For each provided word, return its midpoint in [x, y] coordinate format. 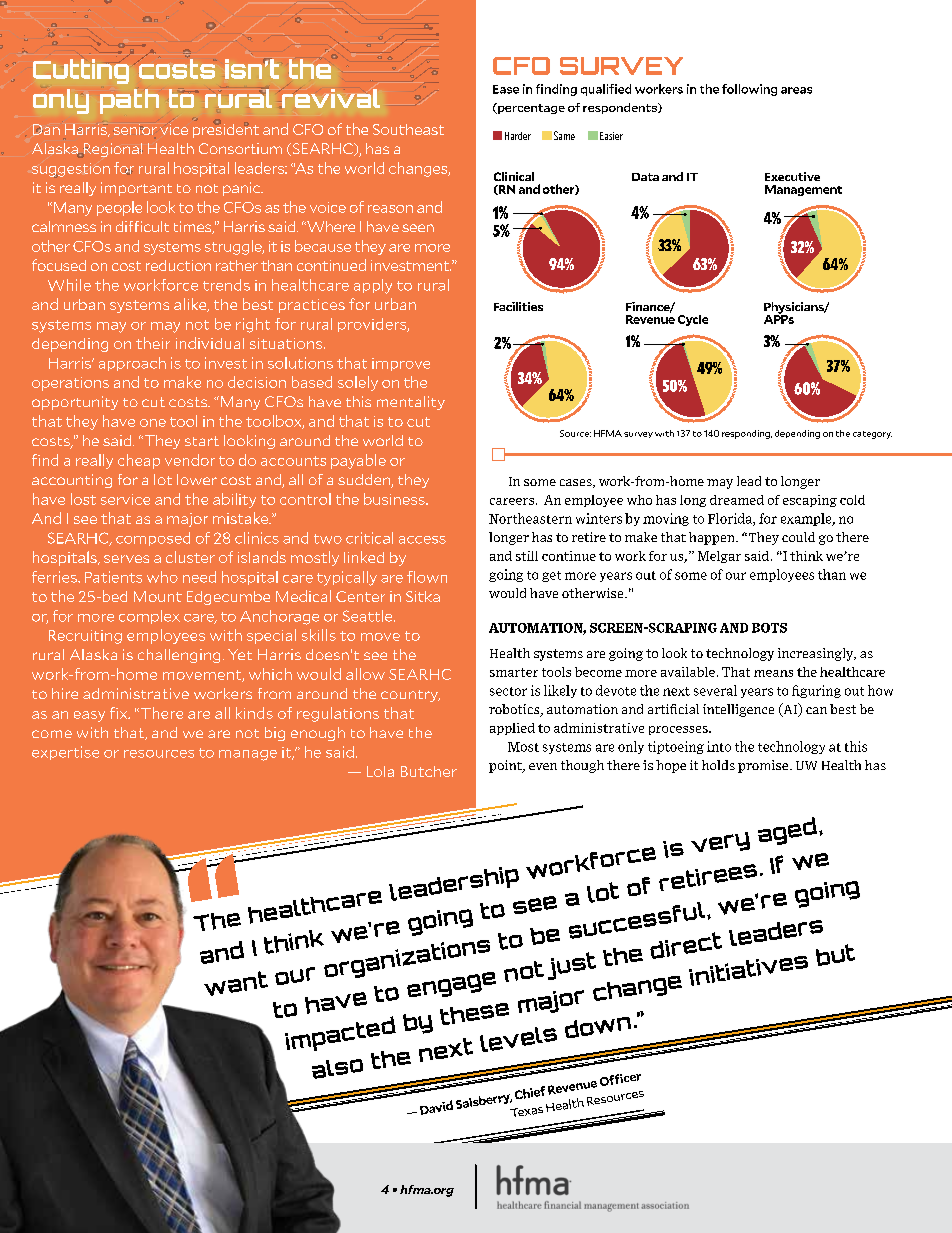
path [129, 101]
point [506, 766]
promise [764, 766]
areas [796, 90]
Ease [506, 89]
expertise [65, 753]
